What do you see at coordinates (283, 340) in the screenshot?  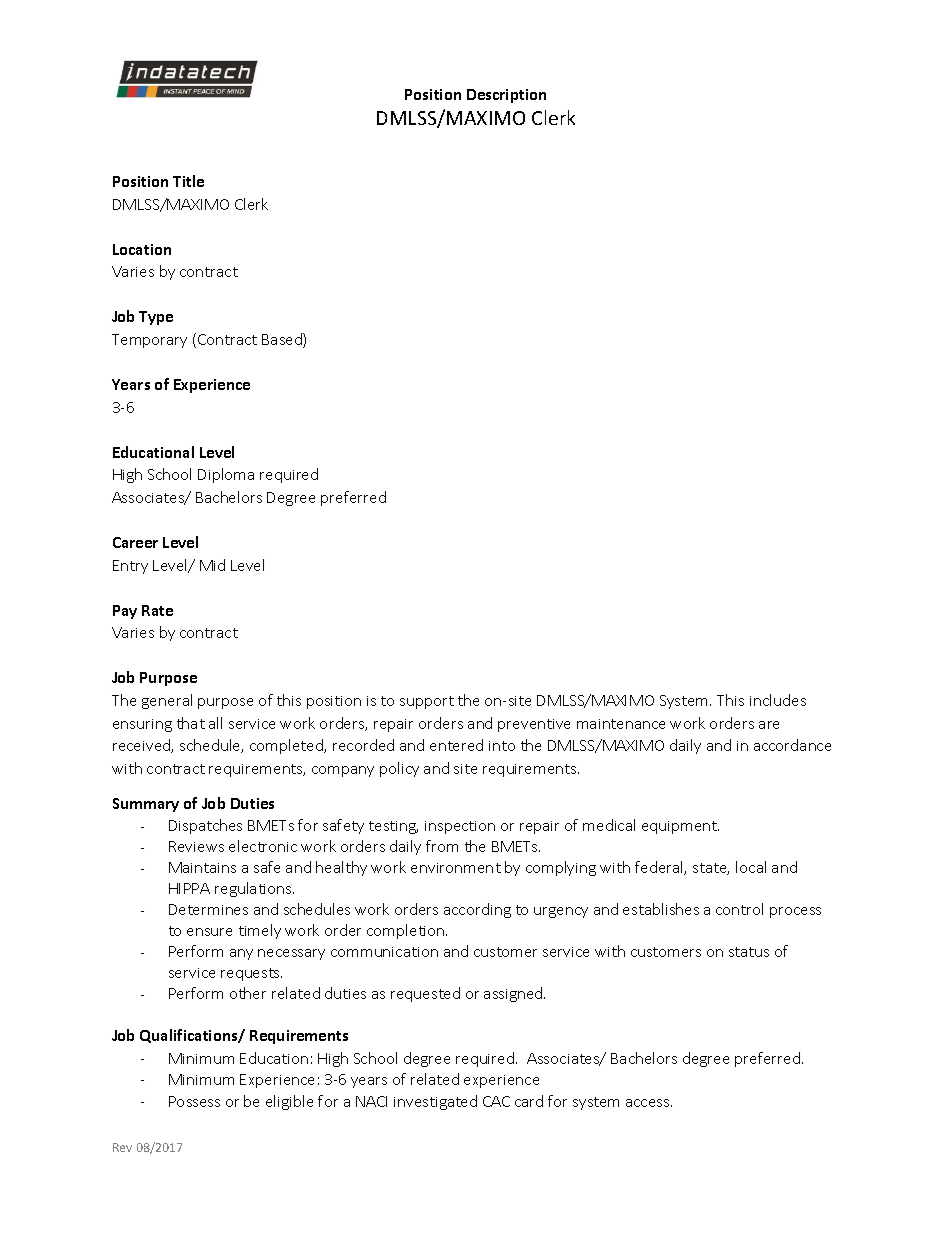 I see `Based` at bounding box center [283, 340].
